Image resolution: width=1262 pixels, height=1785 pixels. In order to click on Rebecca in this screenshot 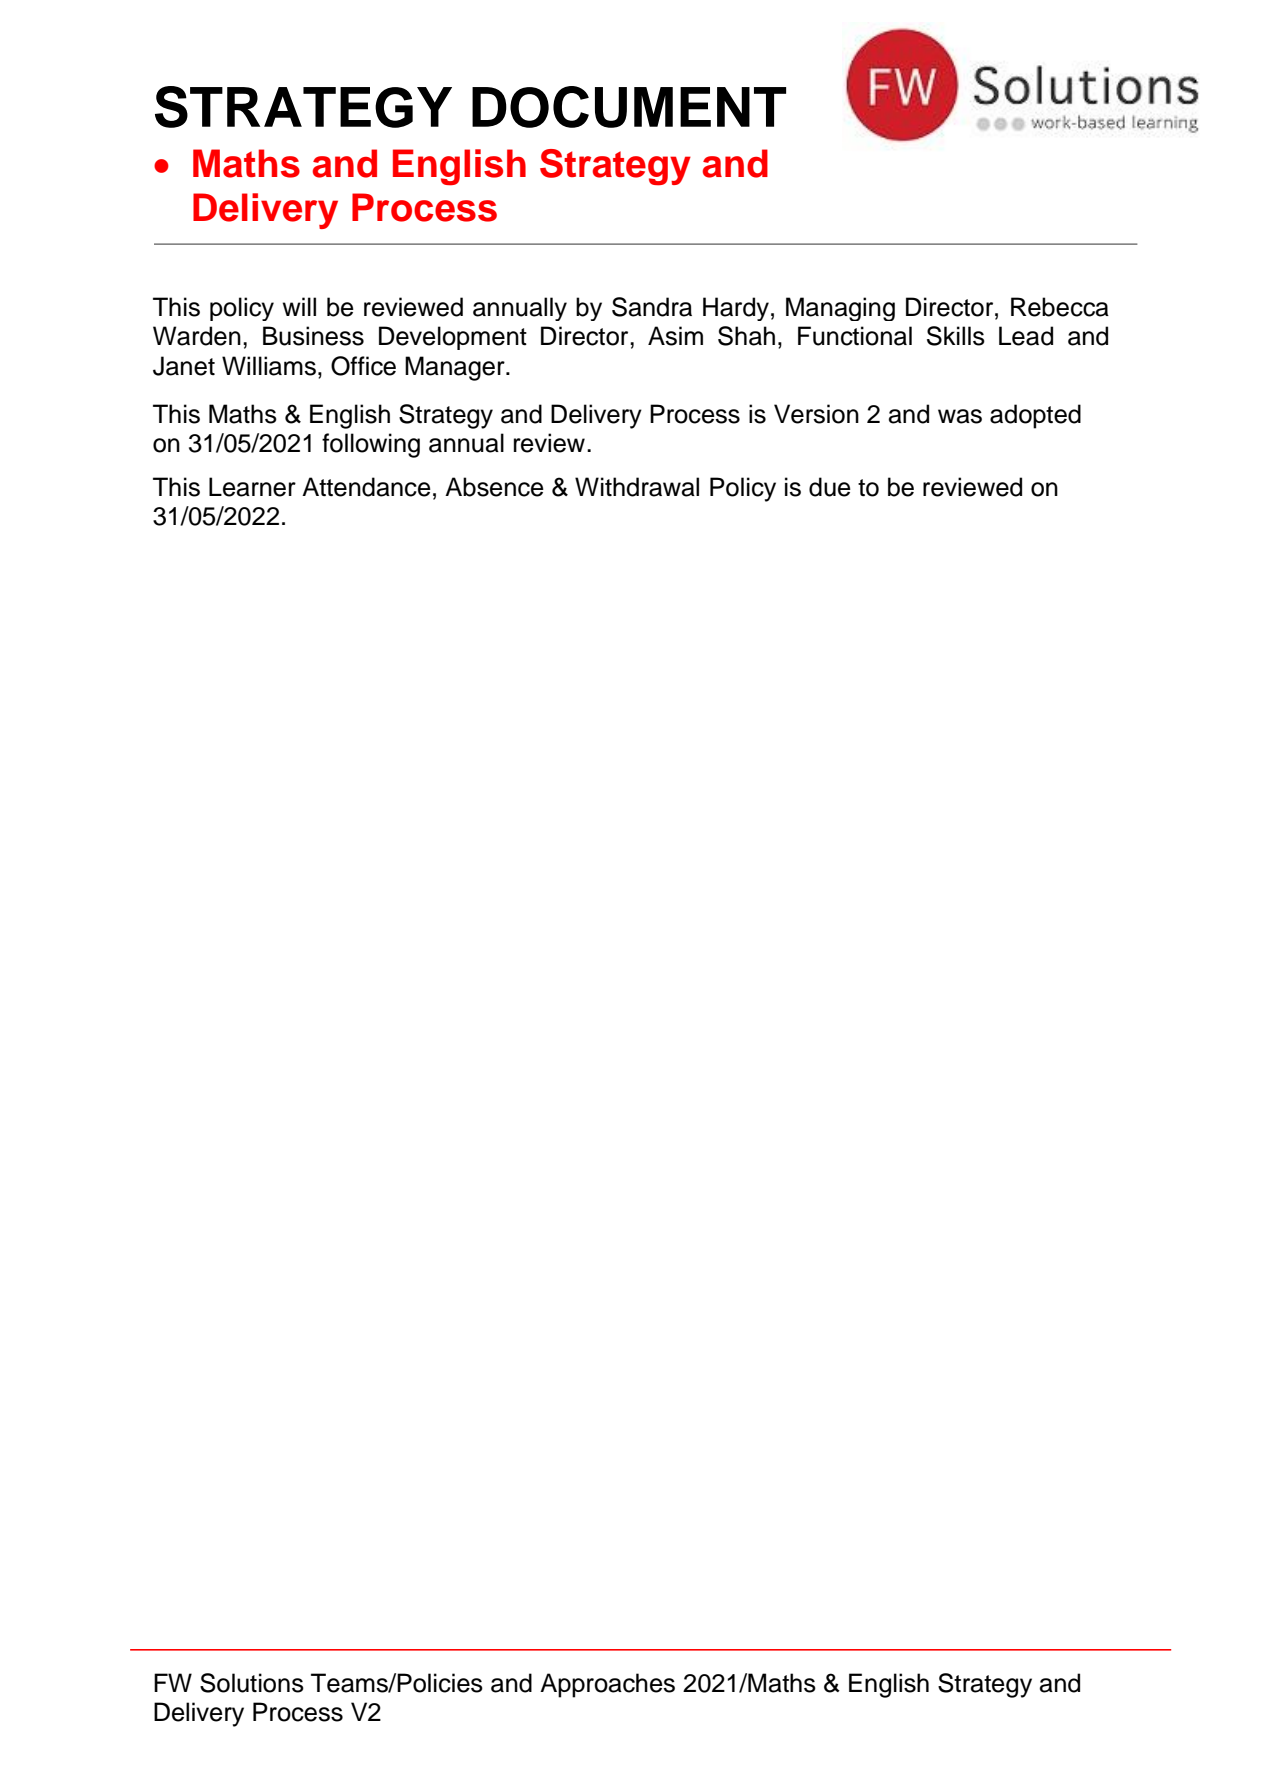, I will do `click(1060, 307)`.
